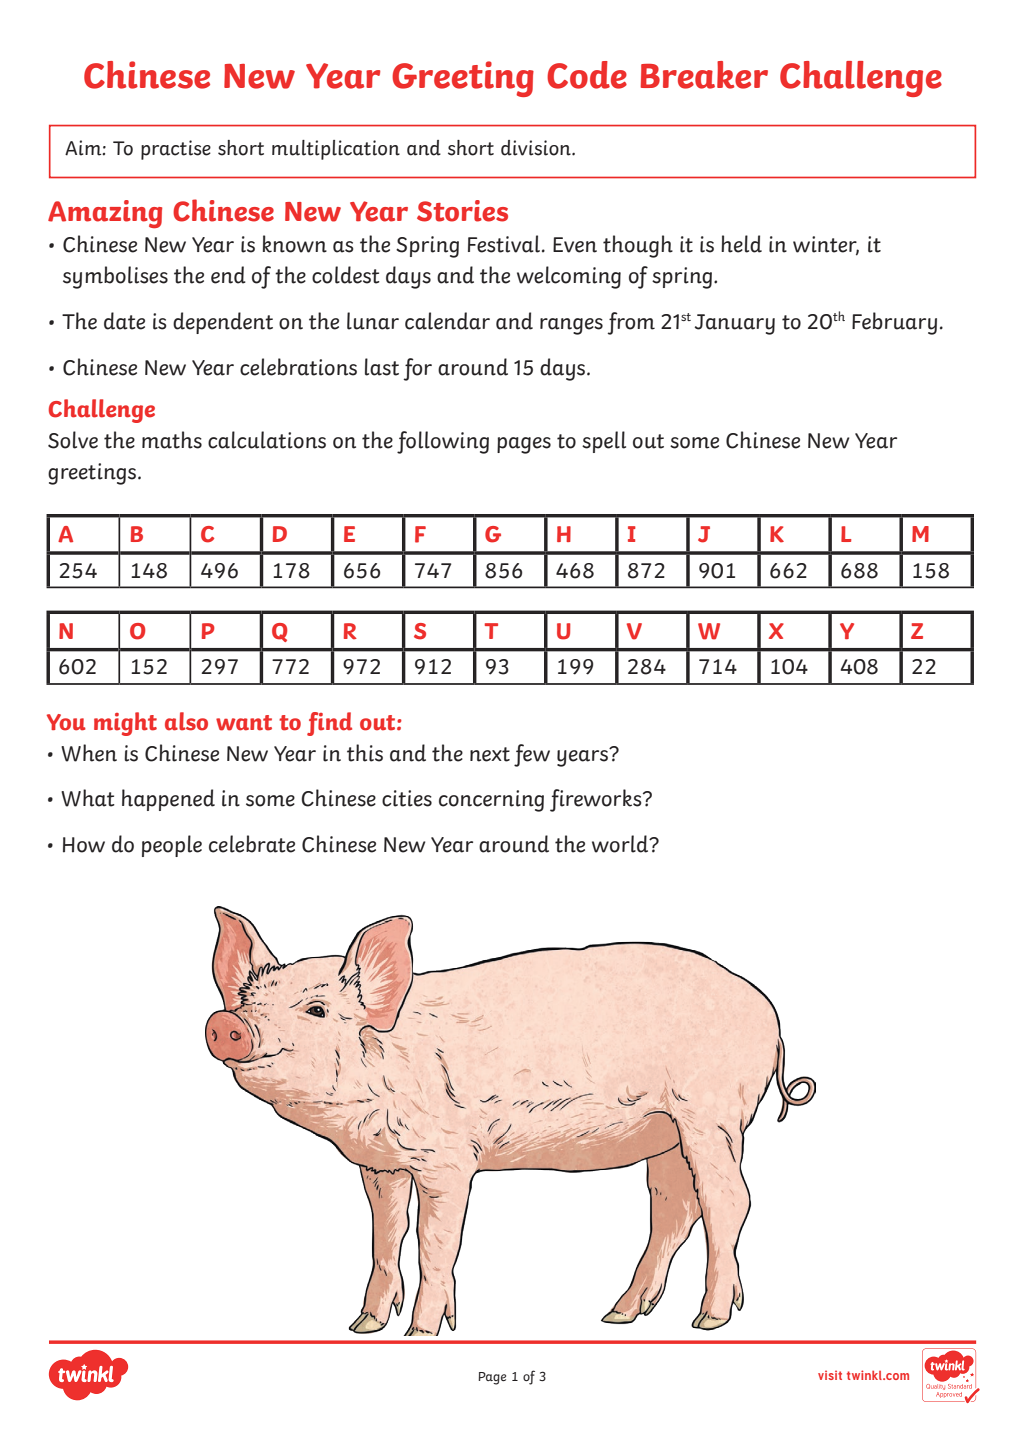 The height and width of the screenshot is (1449, 1025). I want to click on division, so click(537, 148).
